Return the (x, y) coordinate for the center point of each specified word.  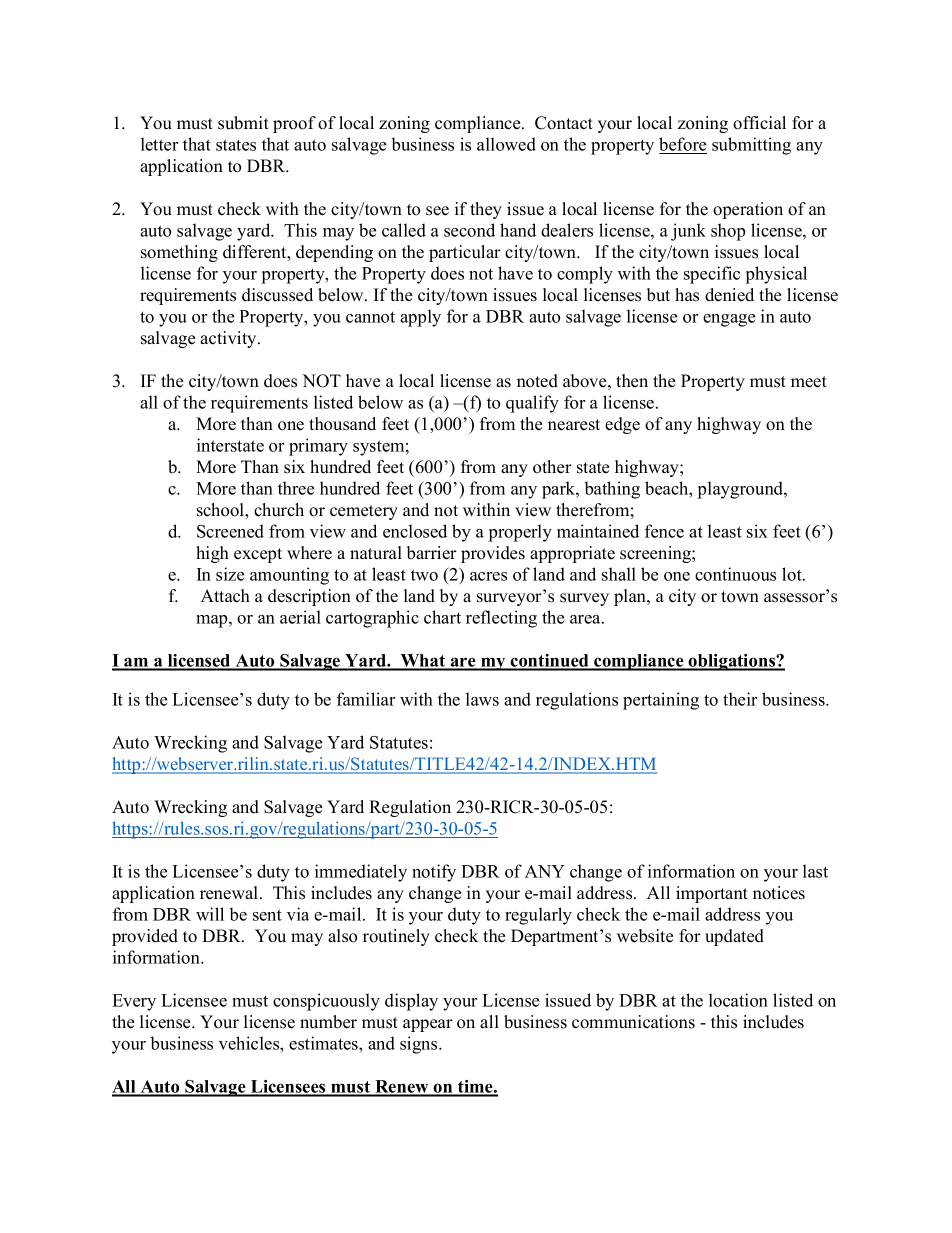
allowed (506, 144)
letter (159, 144)
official (759, 123)
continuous (735, 574)
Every (134, 1002)
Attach (225, 596)
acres (488, 576)
